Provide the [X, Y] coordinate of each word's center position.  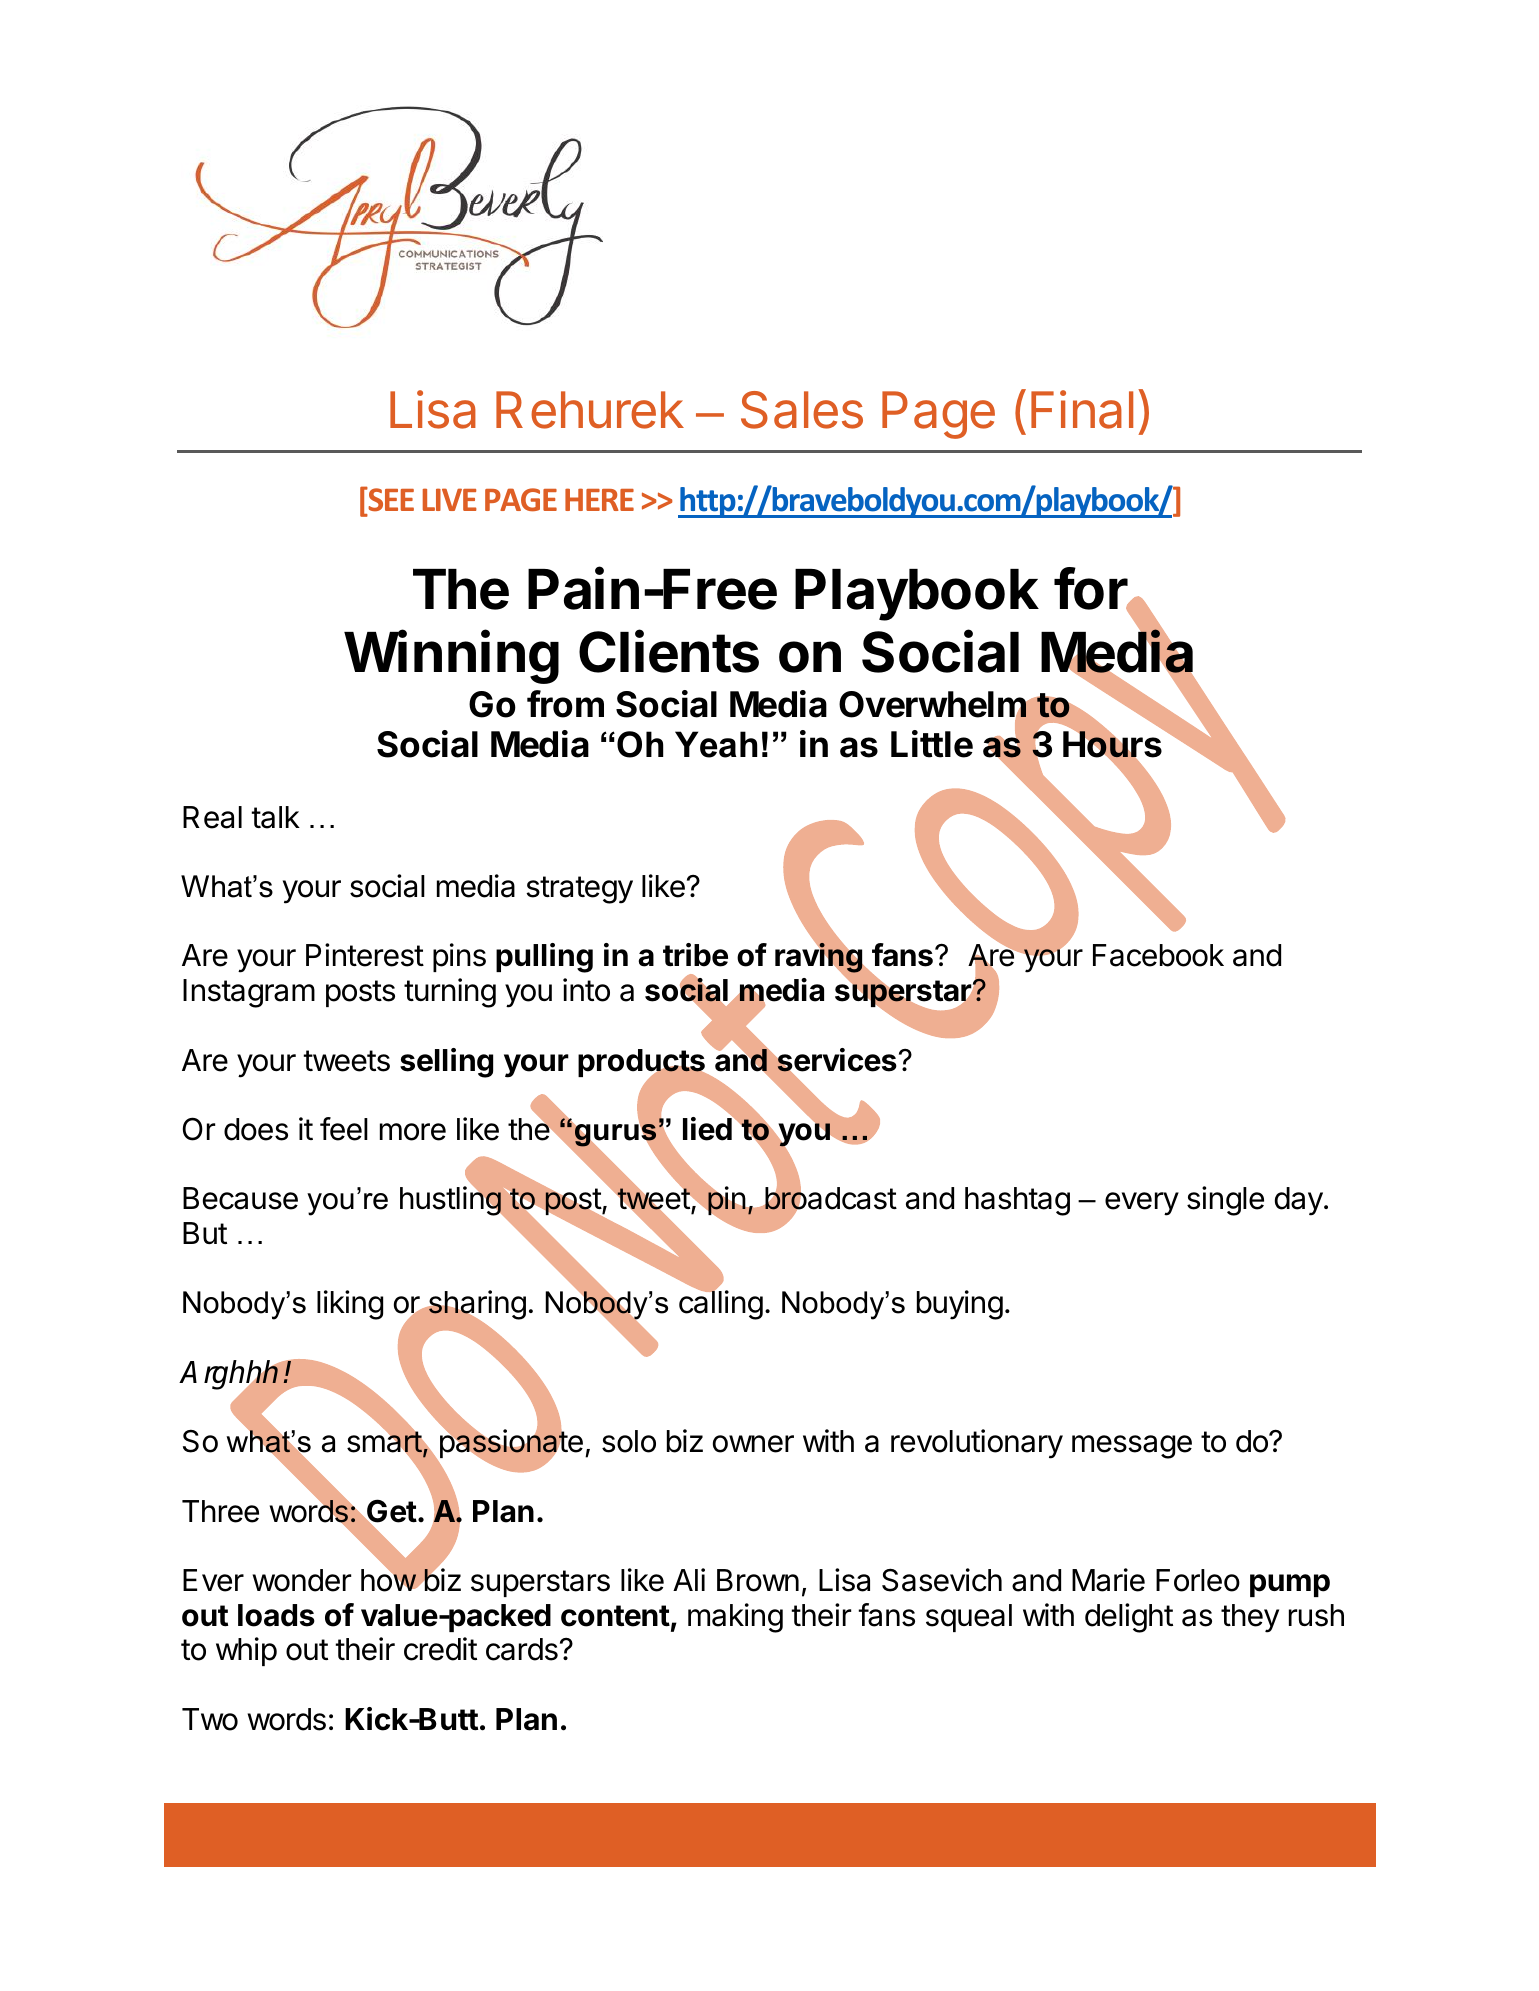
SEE [390, 499]
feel [344, 1129]
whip [246, 1651]
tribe [695, 955]
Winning [451, 657]
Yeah [716, 744]
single [1225, 1201]
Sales [802, 410]
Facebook [1158, 955]
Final [1082, 409]
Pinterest [365, 955]
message [1132, 1447]
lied [708, 1128]
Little [932, 744]
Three [220, 1511]
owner [753, 1444]
